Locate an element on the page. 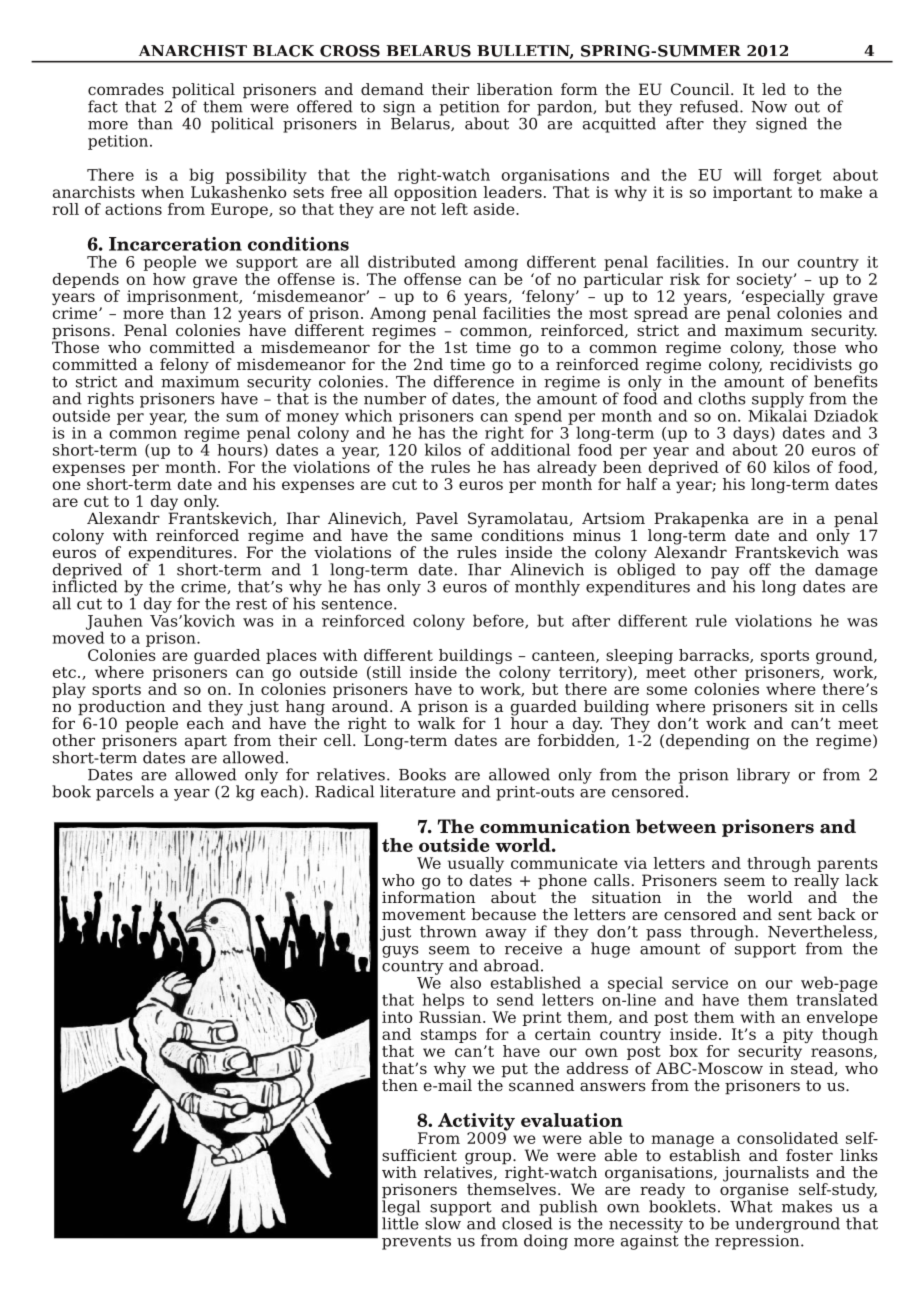 The image size is (924, 1308). some is located at coordinates (667, 690).
